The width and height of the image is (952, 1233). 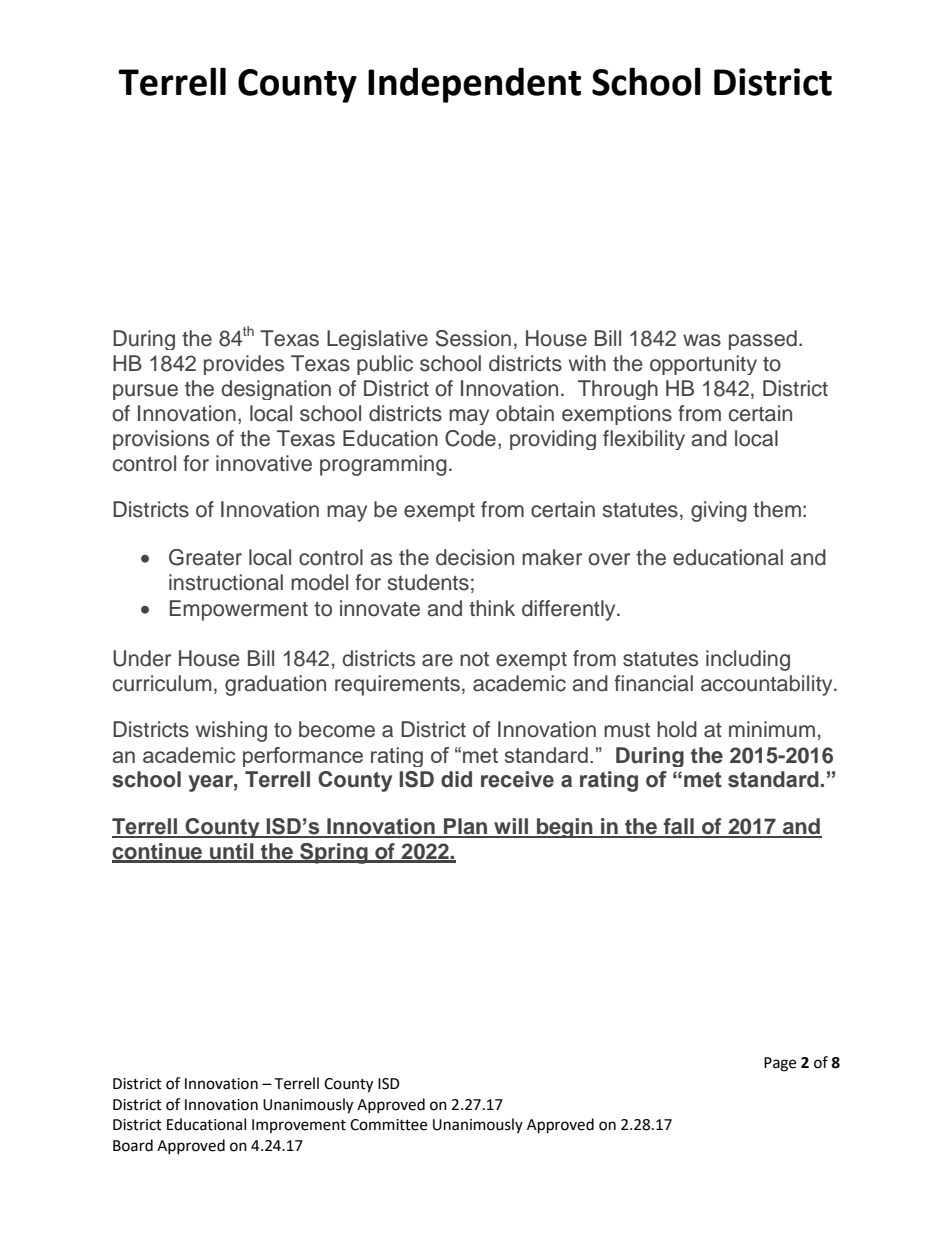 What do you see at coordinates (133, 1145) in the image?
I see `Board` at bounding box center [133, 1145].
